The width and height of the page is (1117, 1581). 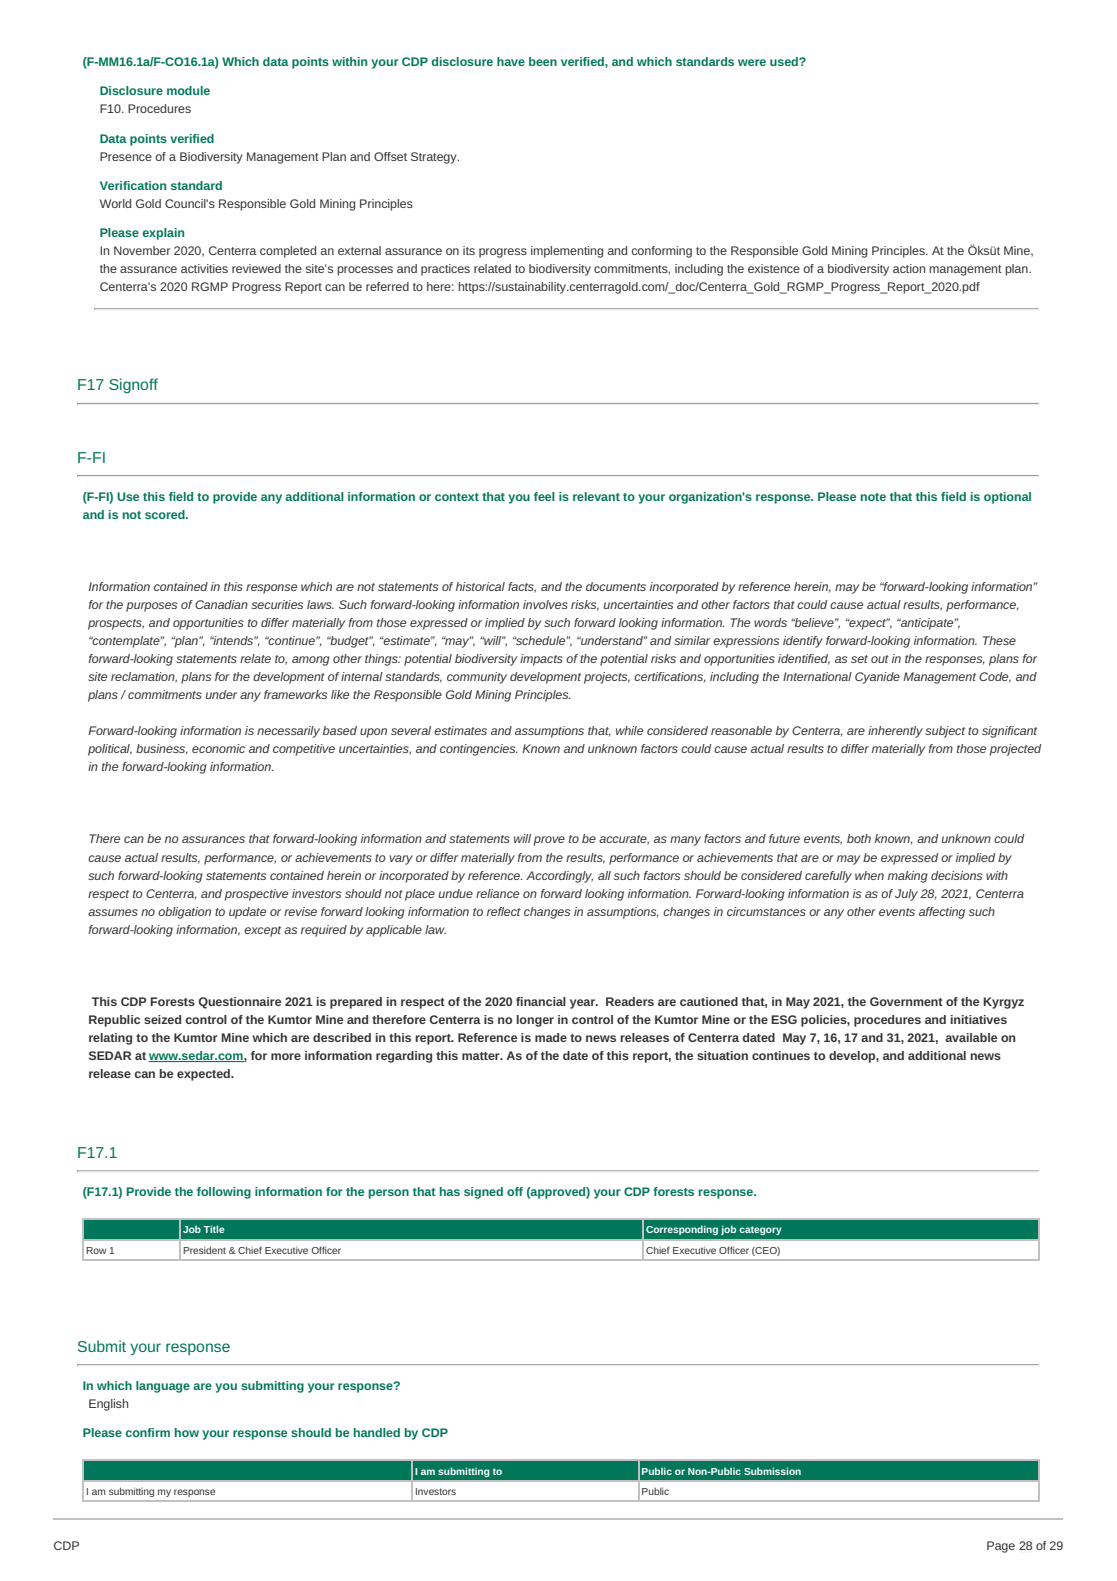 What do you see at coordinates (541, 660) in the page?
I see `impacts` at bounding box center [541, 660].
